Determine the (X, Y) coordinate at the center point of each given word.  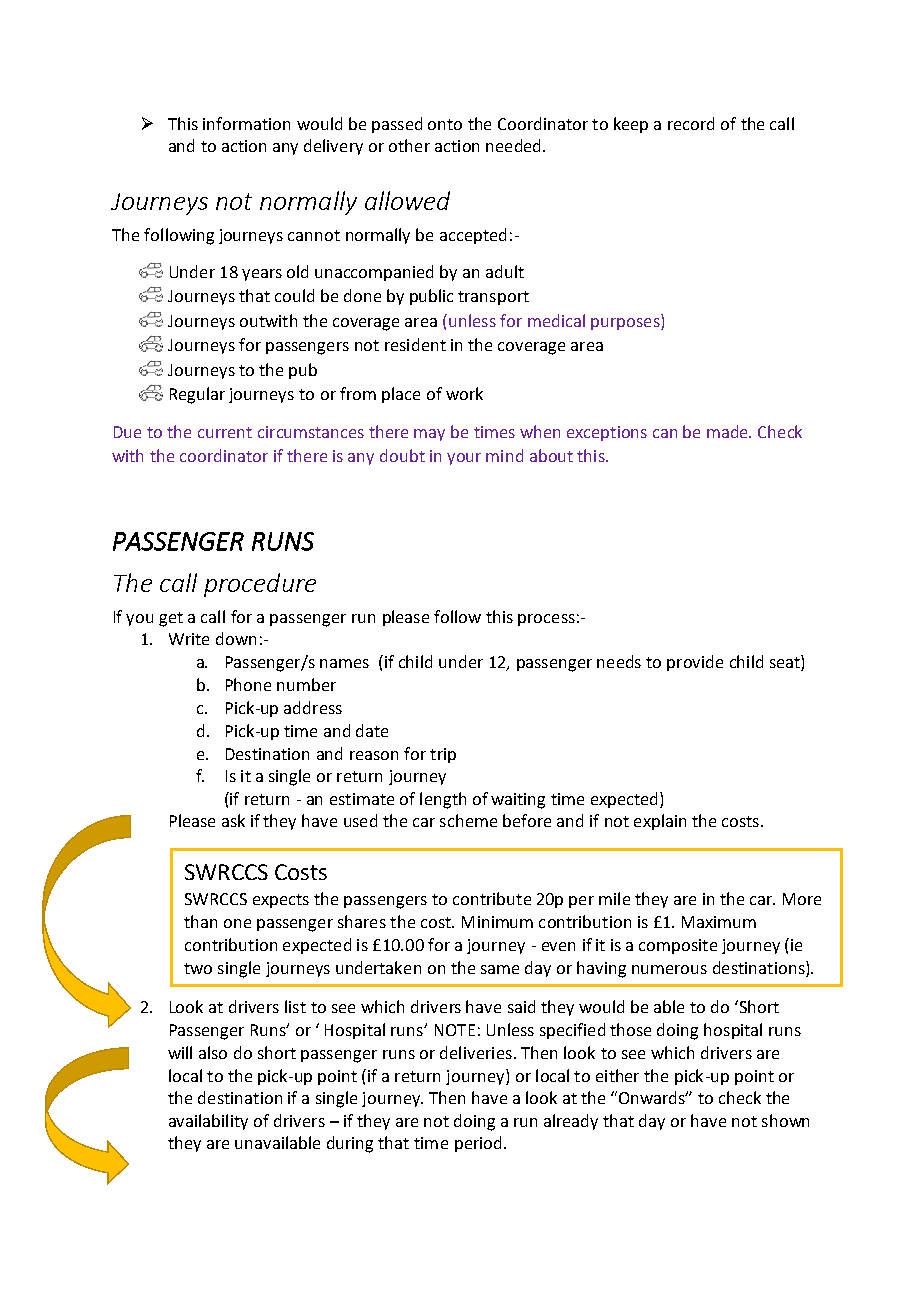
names (344, 663)
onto (445, 124)
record (691, 123)
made (728, 431)
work (464, 393)
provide (695, 663)
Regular (197, 395)
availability (208, 1122)
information (246, 123)
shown (785, 1120)
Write (189, 639)
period (478, 1144)
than (200, 921)
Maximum (719, 922)
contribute (492, 898)
